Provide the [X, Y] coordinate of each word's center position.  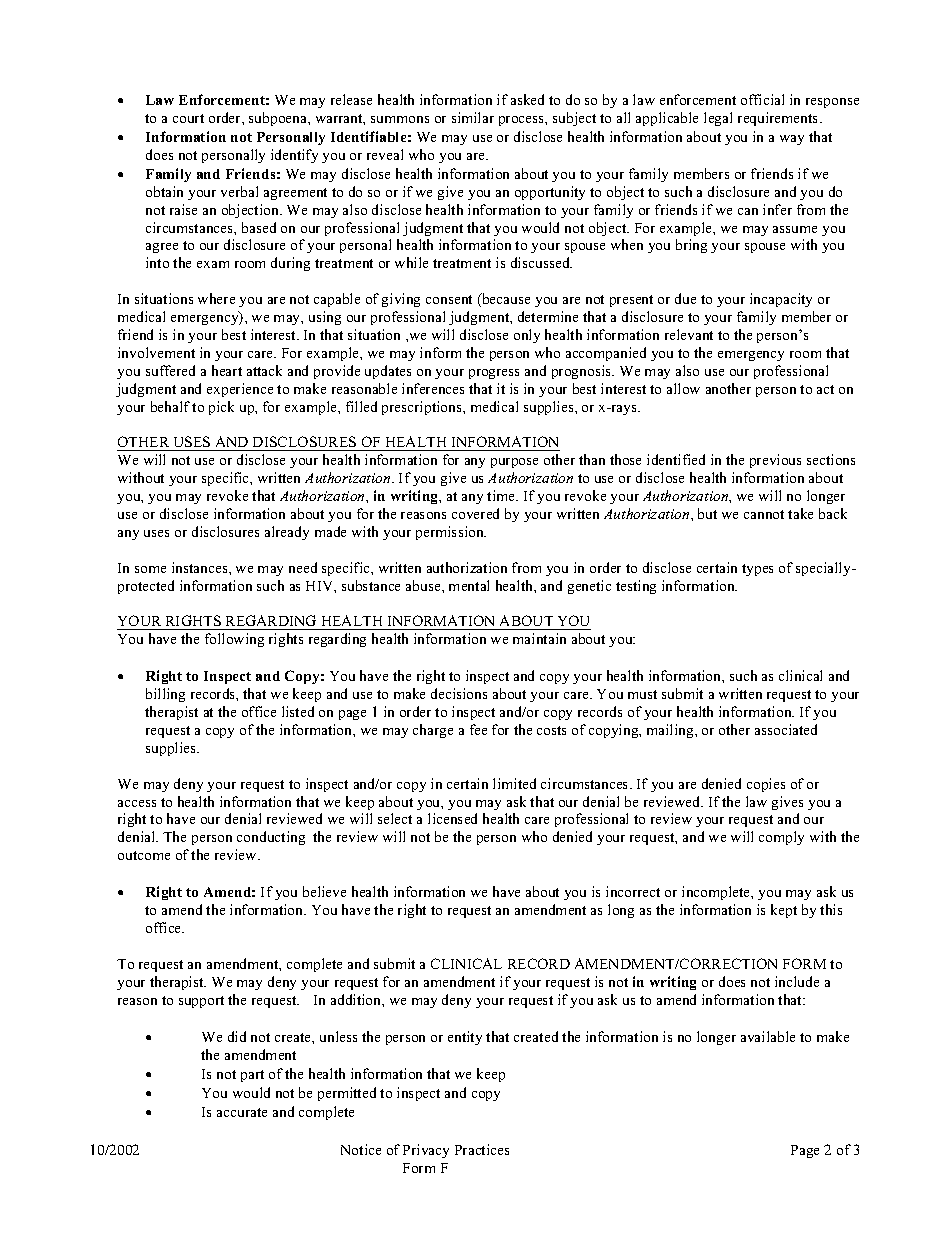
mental [469, 585]
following [234, 640]
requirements [777, 119]
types [757, 570]
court [188, 118]
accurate [242, 1112]
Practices [482, 1149]
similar [473, 117]
